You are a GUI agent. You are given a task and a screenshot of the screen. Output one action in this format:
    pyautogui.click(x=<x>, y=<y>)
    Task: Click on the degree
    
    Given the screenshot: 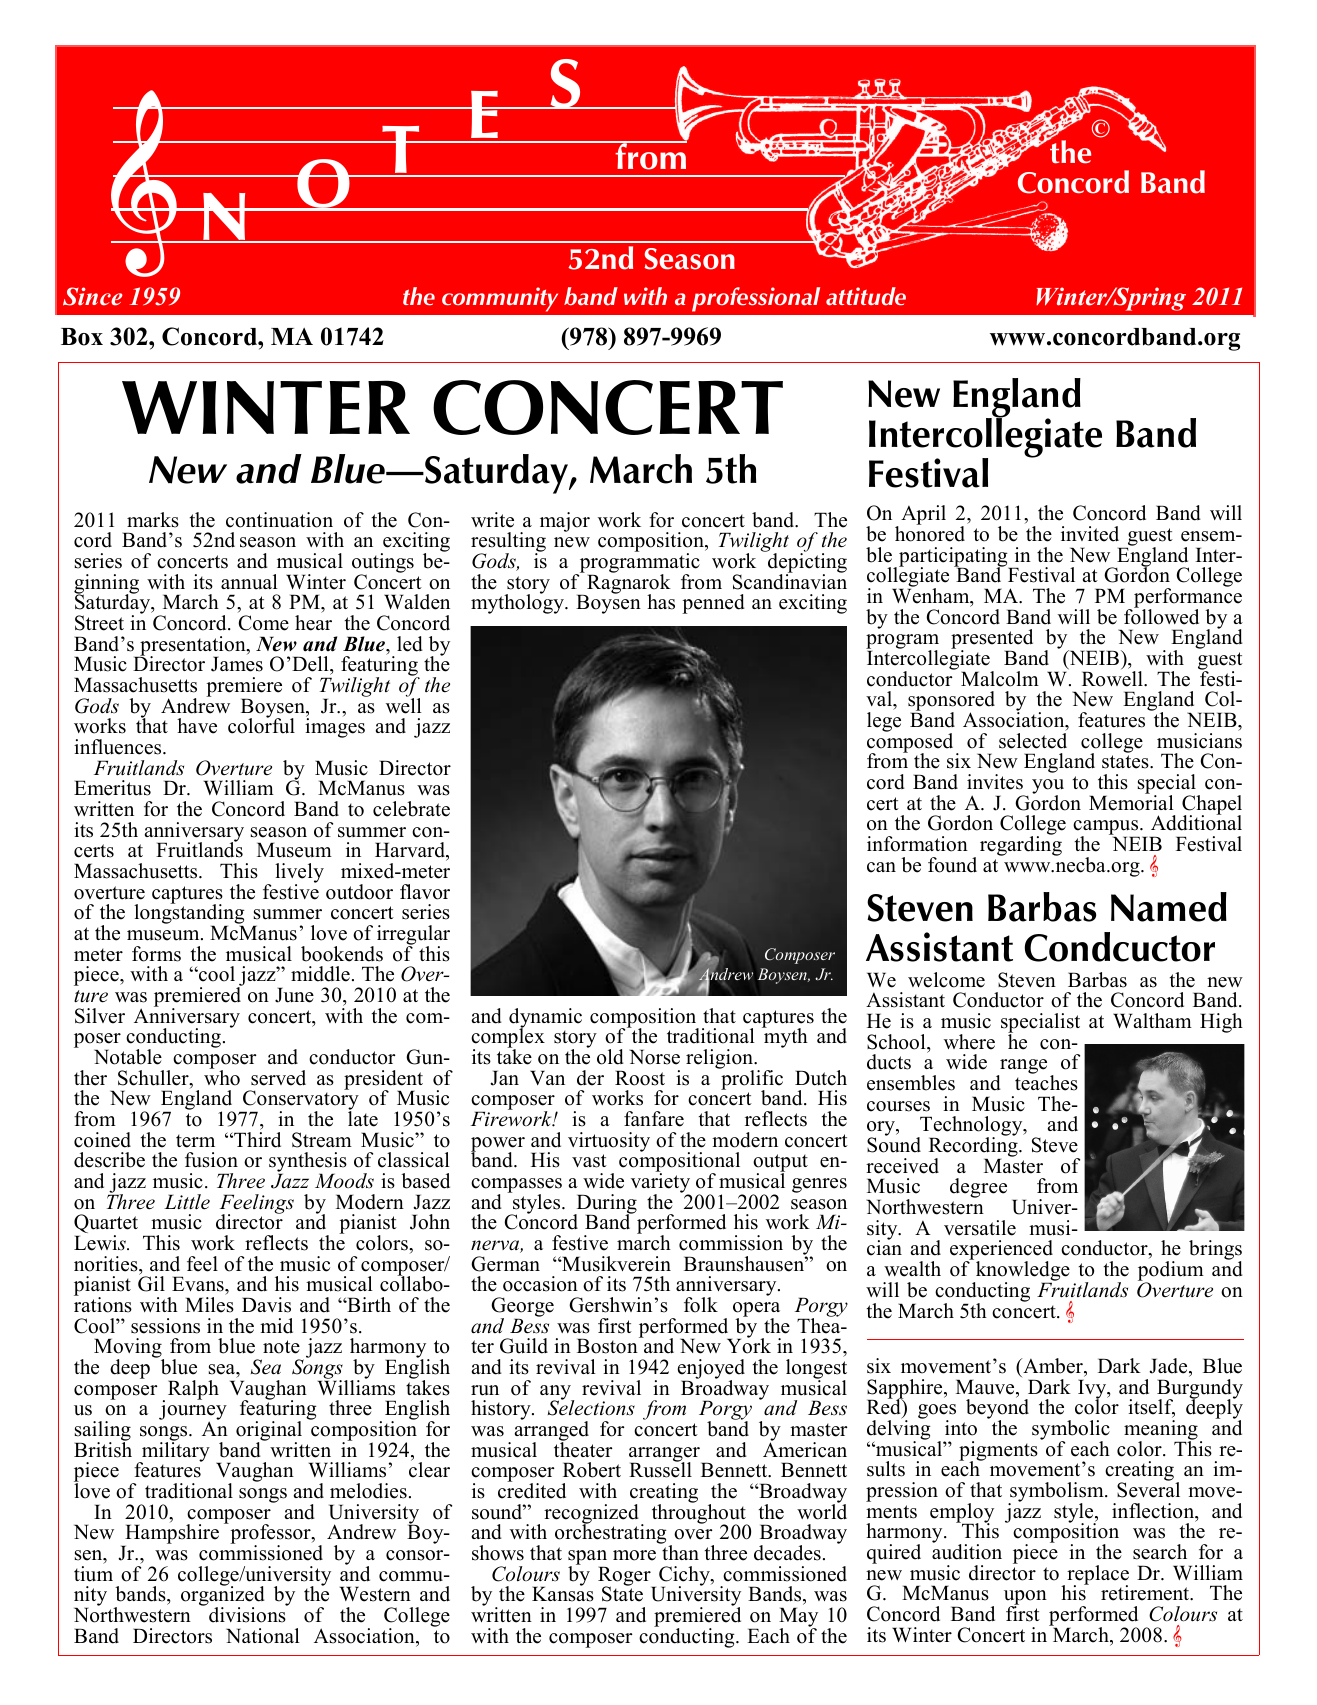 What is the action you would take?
    pyautogui.click(x=978, y=1188)
